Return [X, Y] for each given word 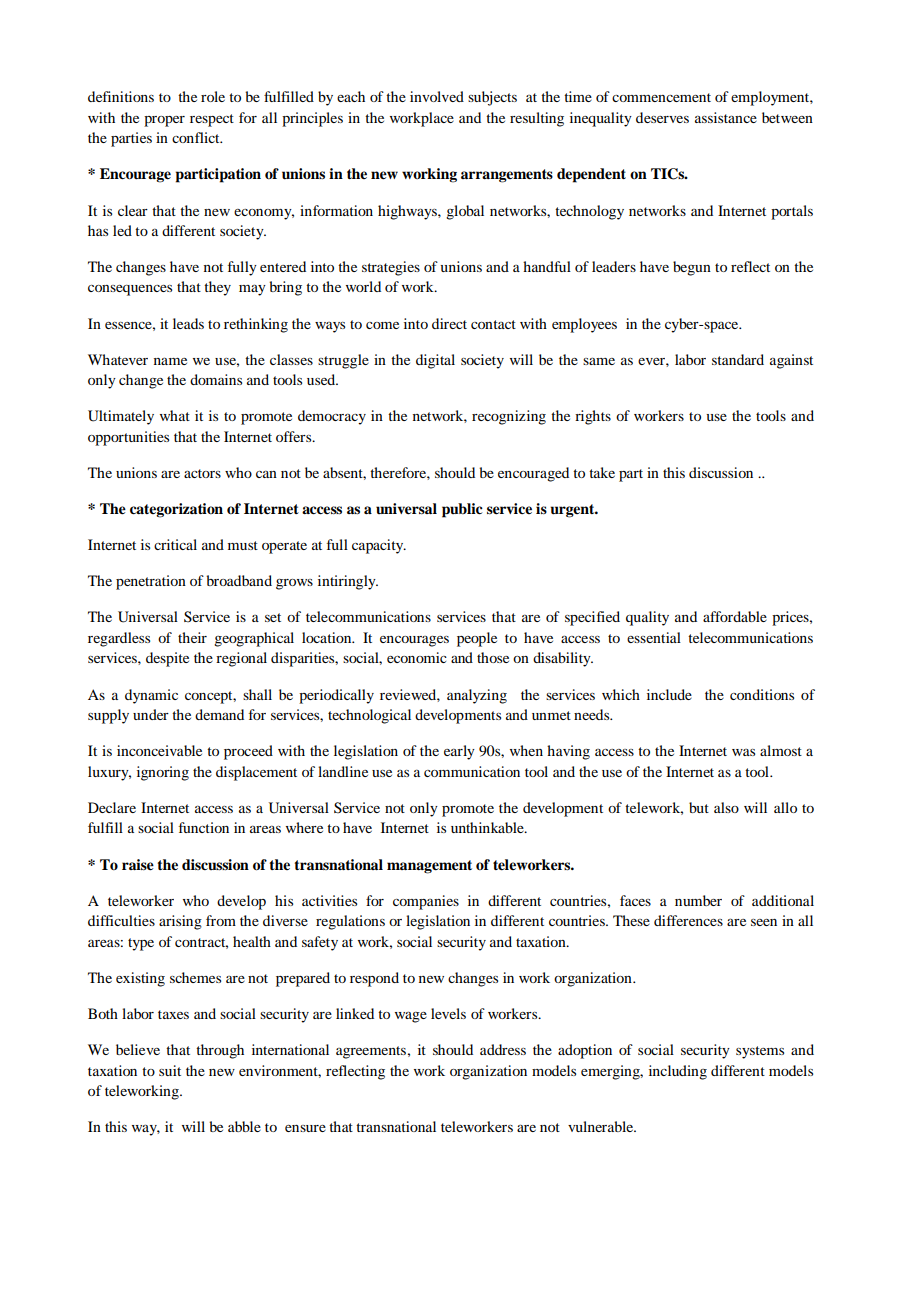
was [743, 752]
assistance [726, 117]
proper [164, 121]
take [602, 472]
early [459, 752]
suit [170, 1070]
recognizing [509, 417]
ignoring [163, 773]
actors [202, 473]
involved [437, 96]
